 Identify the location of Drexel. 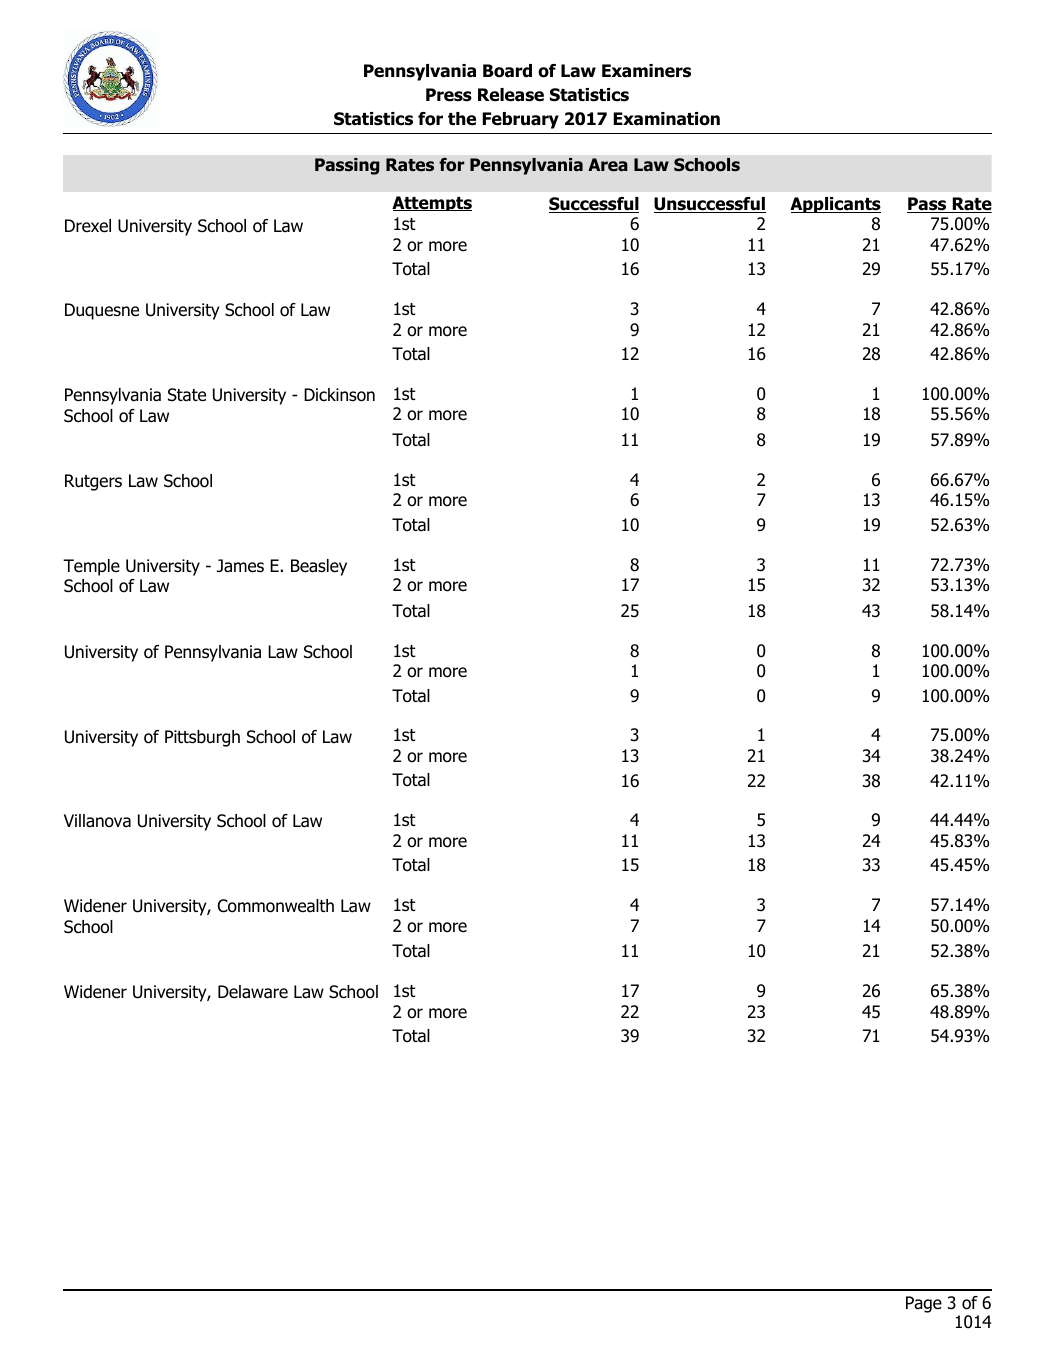
(88, 226).
